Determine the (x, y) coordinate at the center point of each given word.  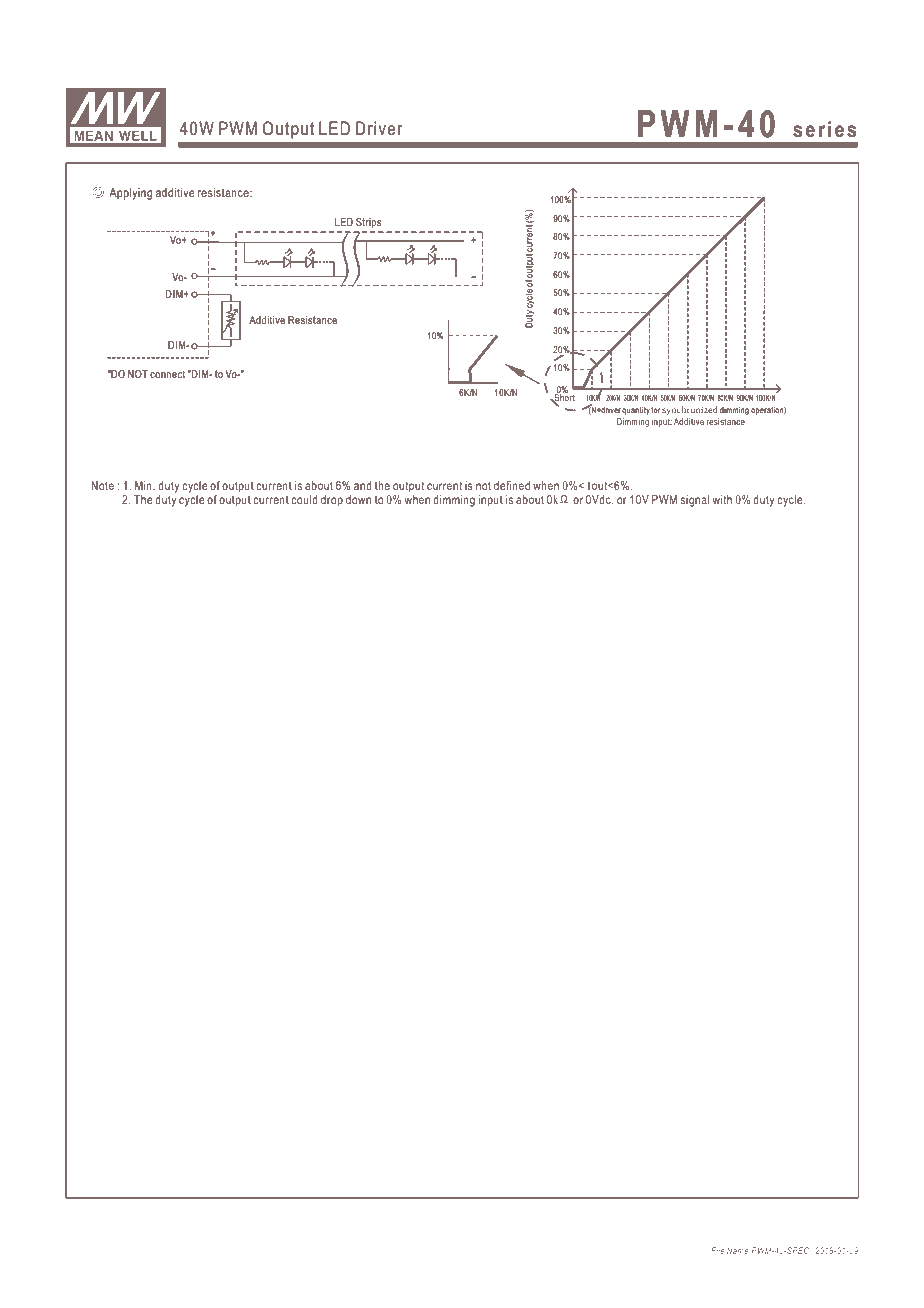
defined (512, 485)
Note (102, 485)
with (722, 499)
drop (332, 501)
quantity (636, 411)
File (717, 1250)
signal (695, 501)
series (824, 129)
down (358, 499)
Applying (130, 194)
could (304, 499)
